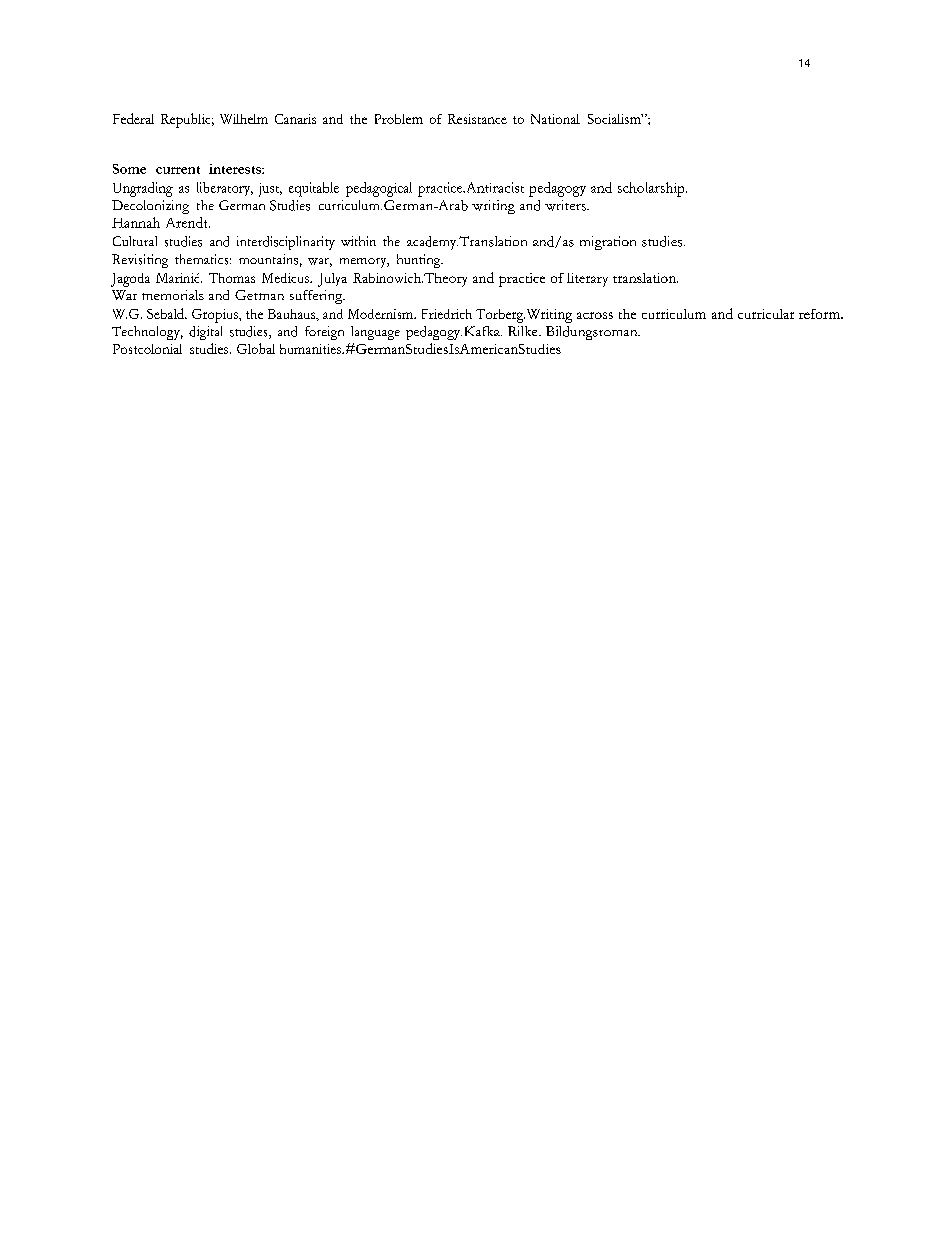 The image size is (952, 1233). What do you see at coordinates (270, 190) in the document?
I see `just` at bounding box center [270, 190].
